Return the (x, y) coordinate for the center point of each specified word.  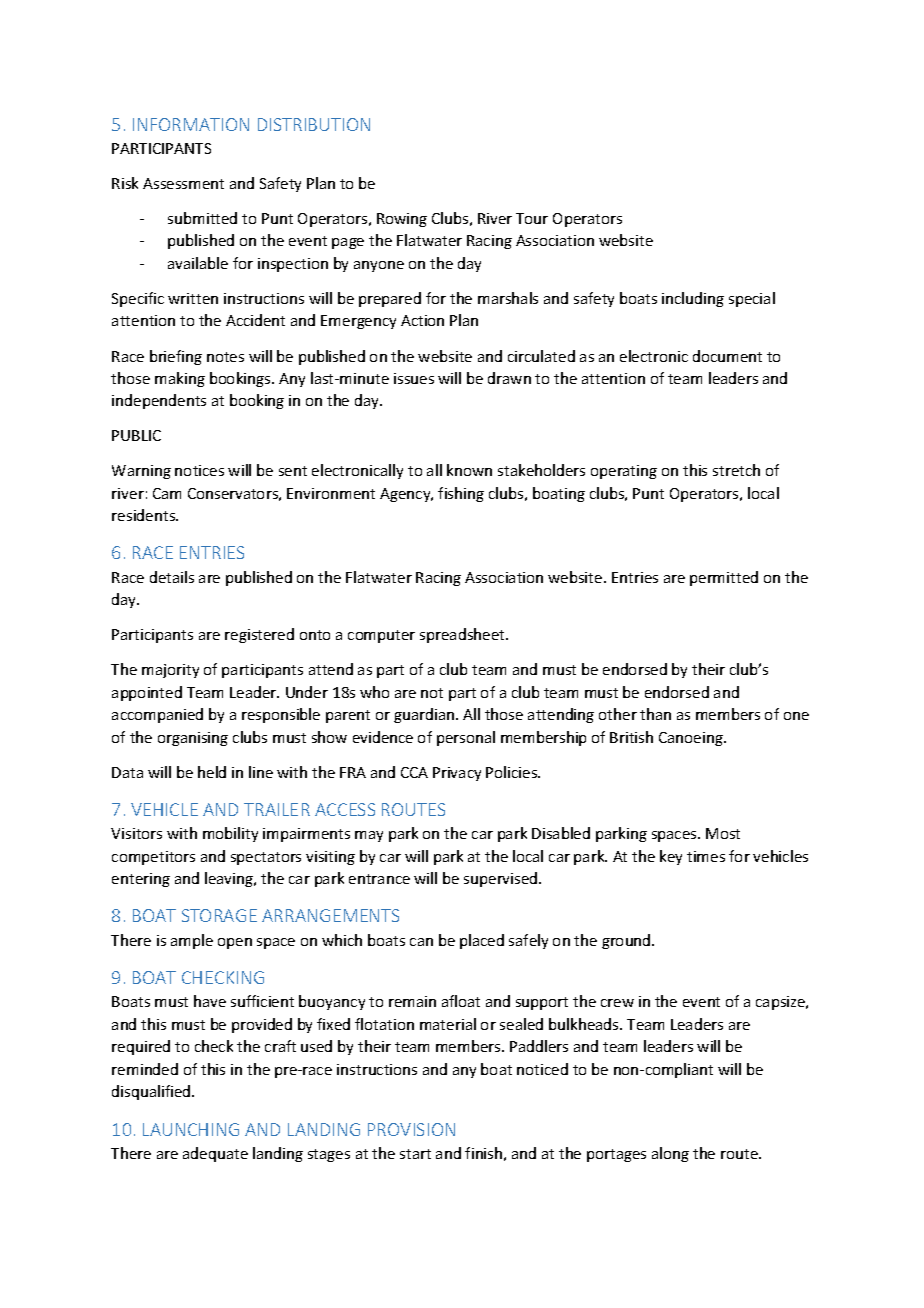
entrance (379, 879)
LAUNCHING (191, 1129)
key (671, 857)
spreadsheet (463, 635)
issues (414, 378)
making (180, 379)
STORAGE (219, 915)
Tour (532, 218)
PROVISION (411, 1129)
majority (170, 671)
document (727, 356)
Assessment (183, 183)
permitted (724, 578)
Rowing (402, 220)
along (670, 1154)
